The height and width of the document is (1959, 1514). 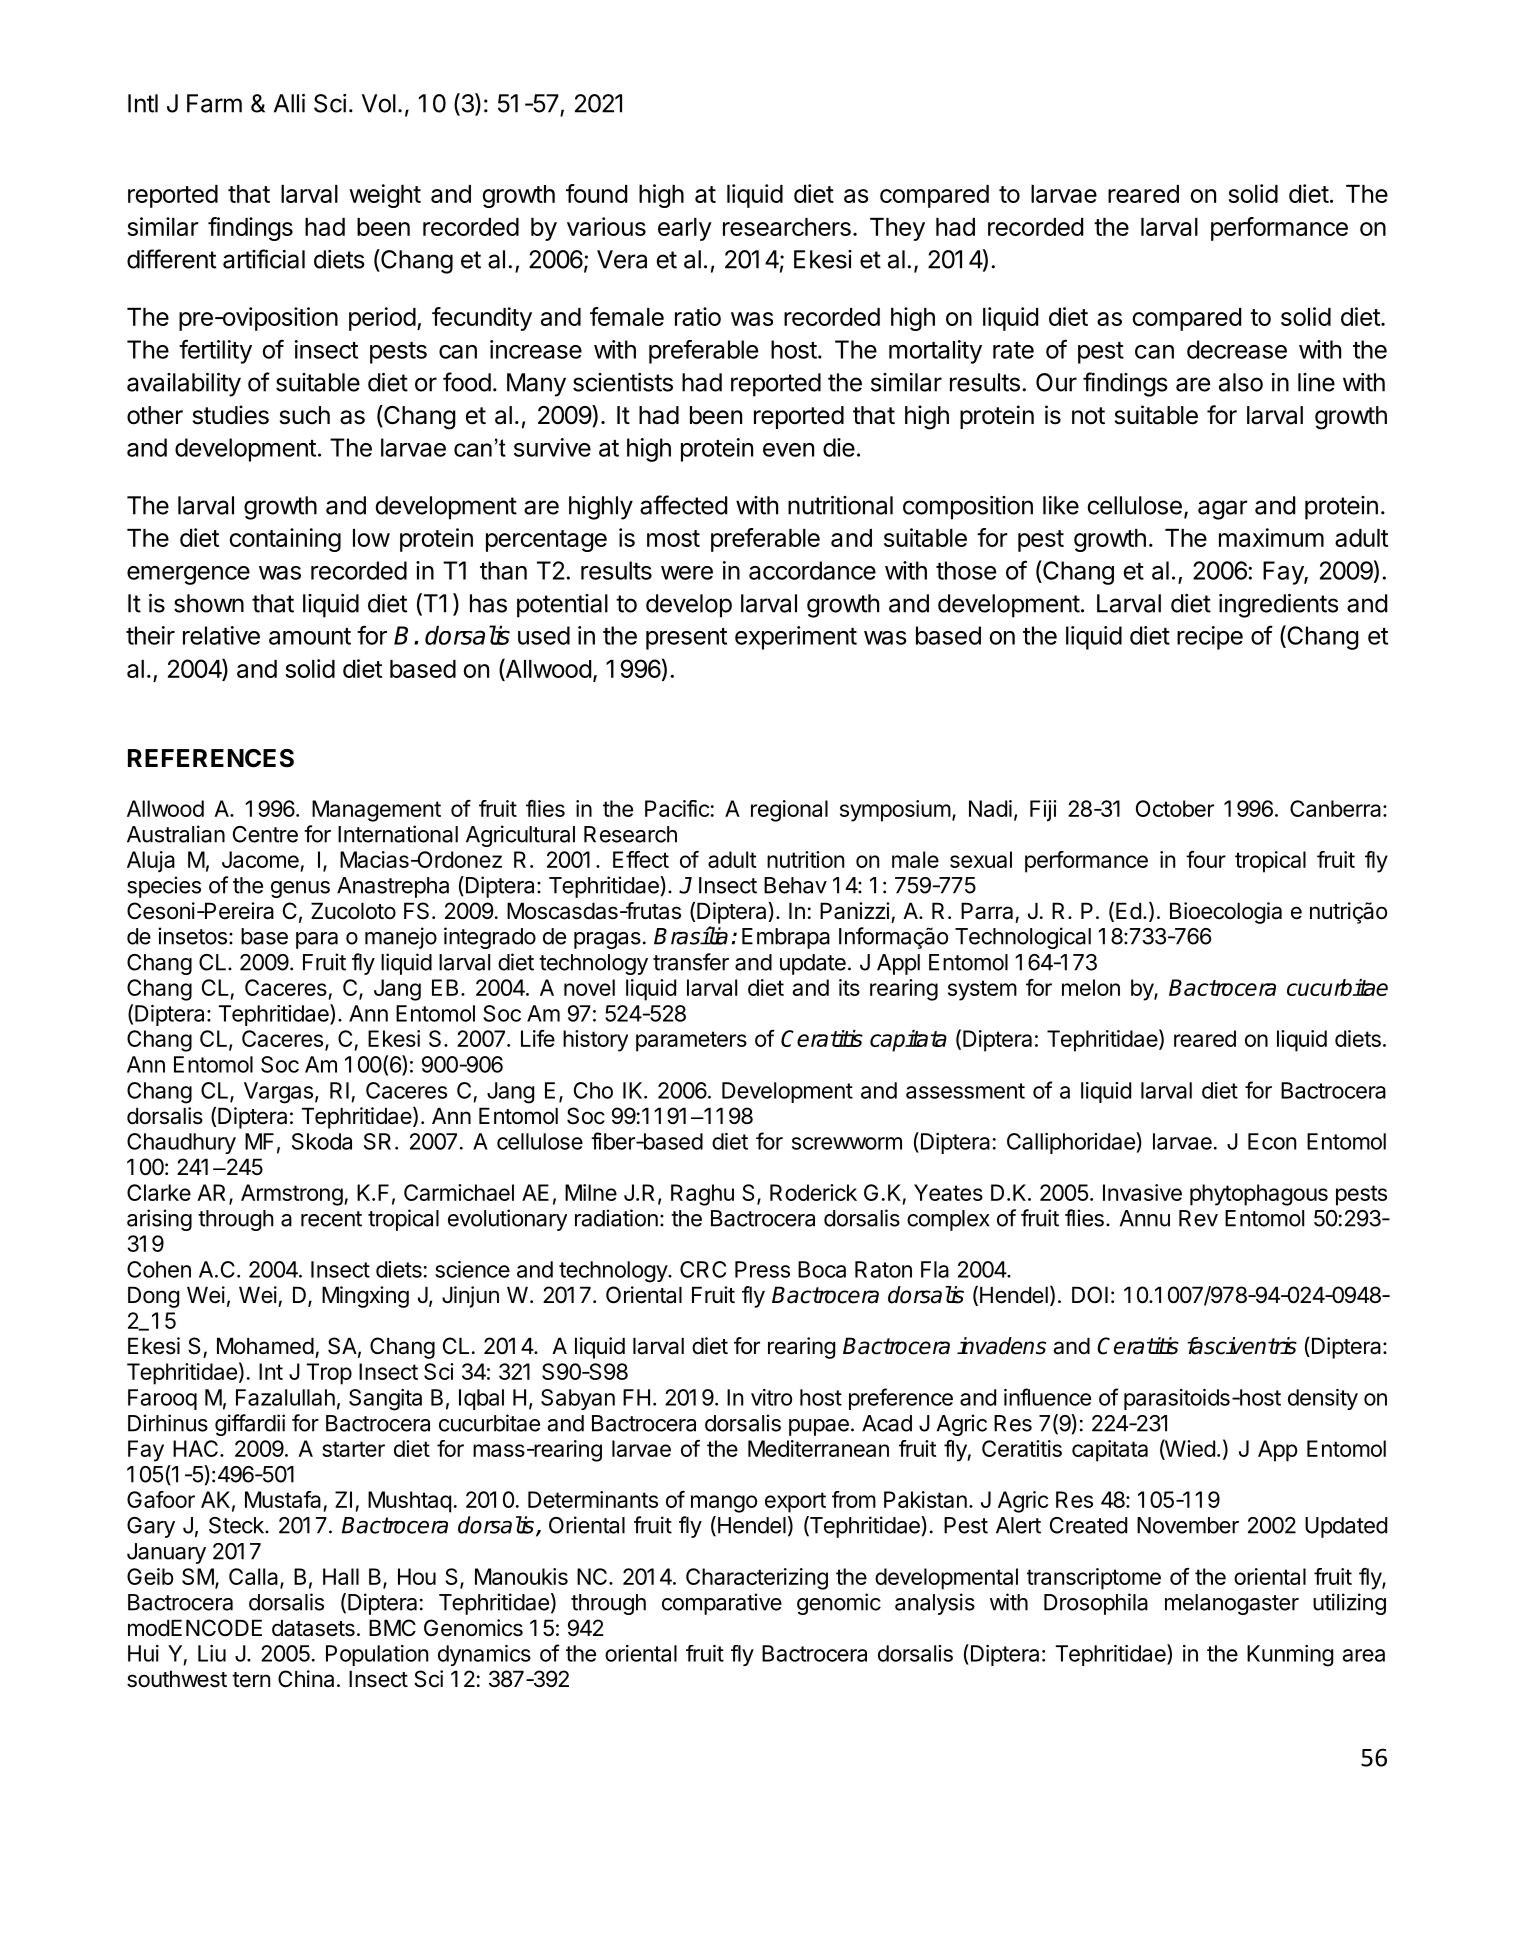 I want to click on datasets, so click(x=313, y=1628).
